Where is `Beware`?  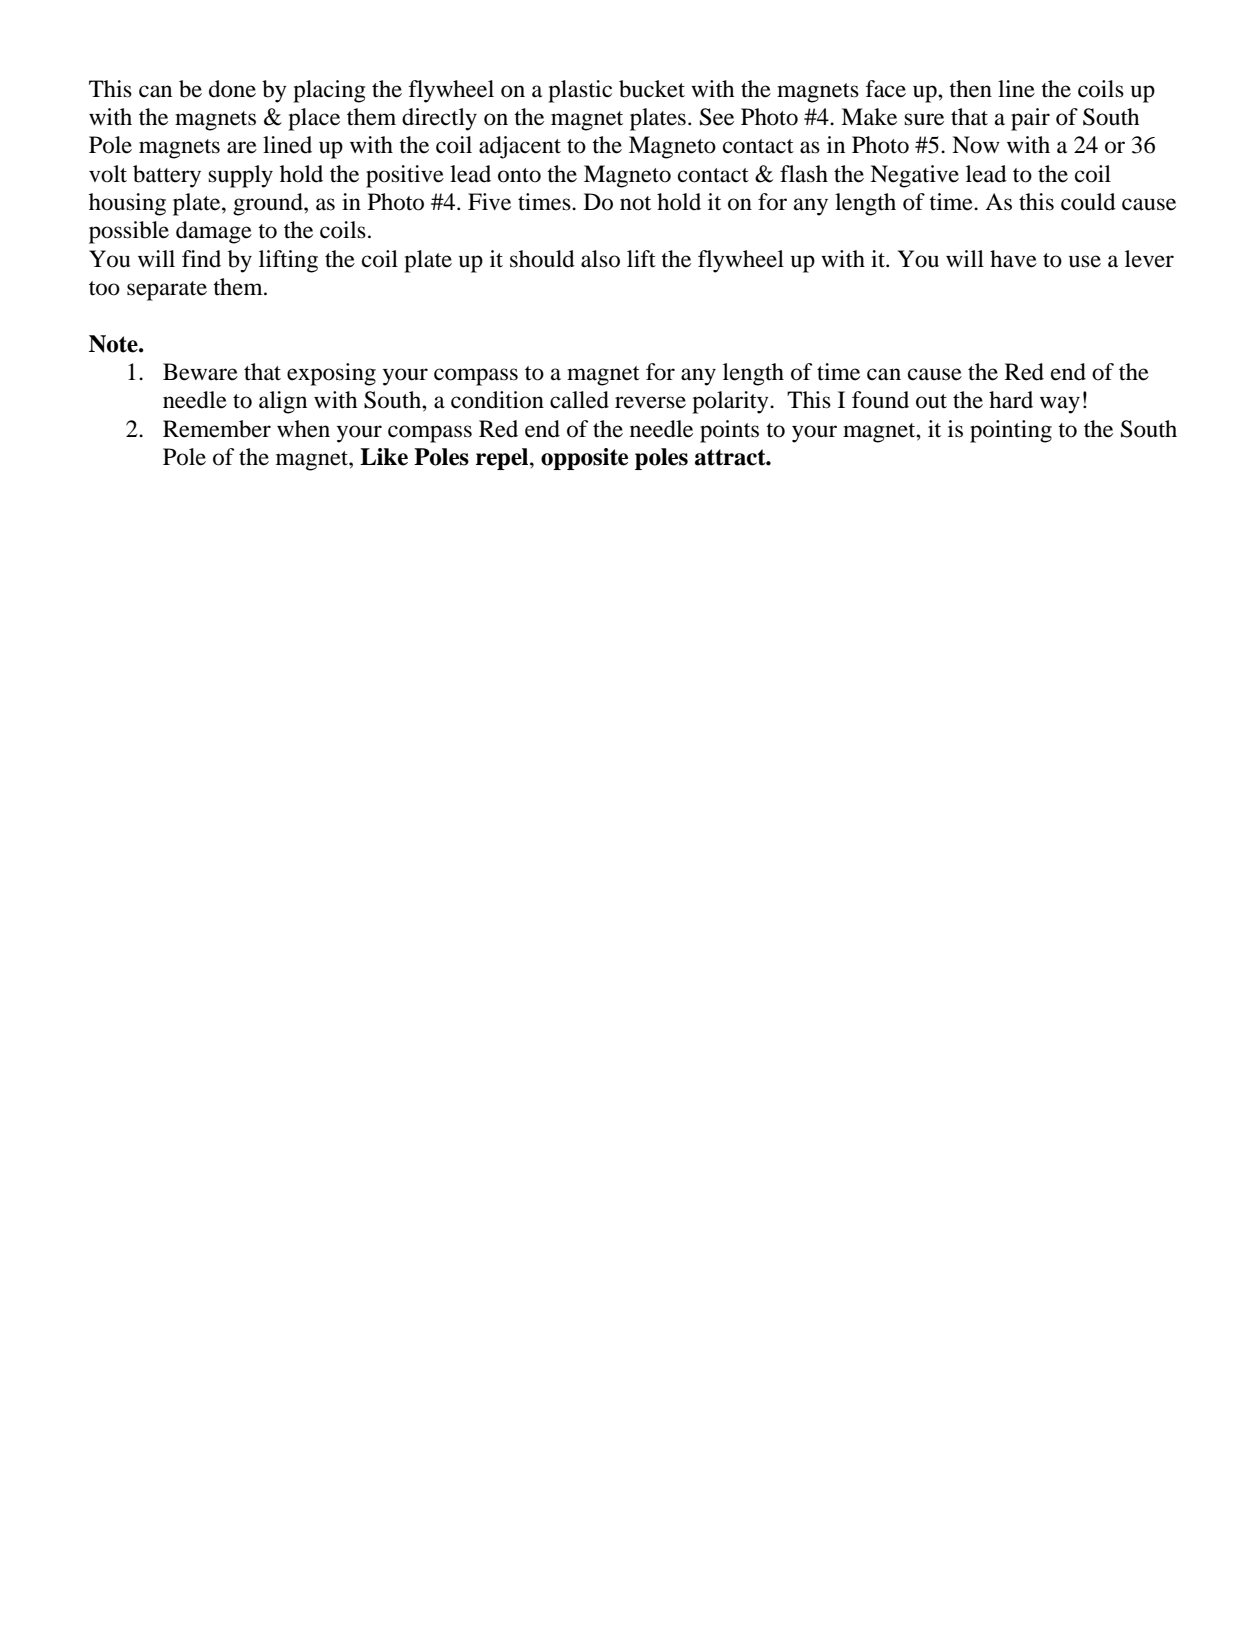 Beware is located at coordinates (200, 372).
